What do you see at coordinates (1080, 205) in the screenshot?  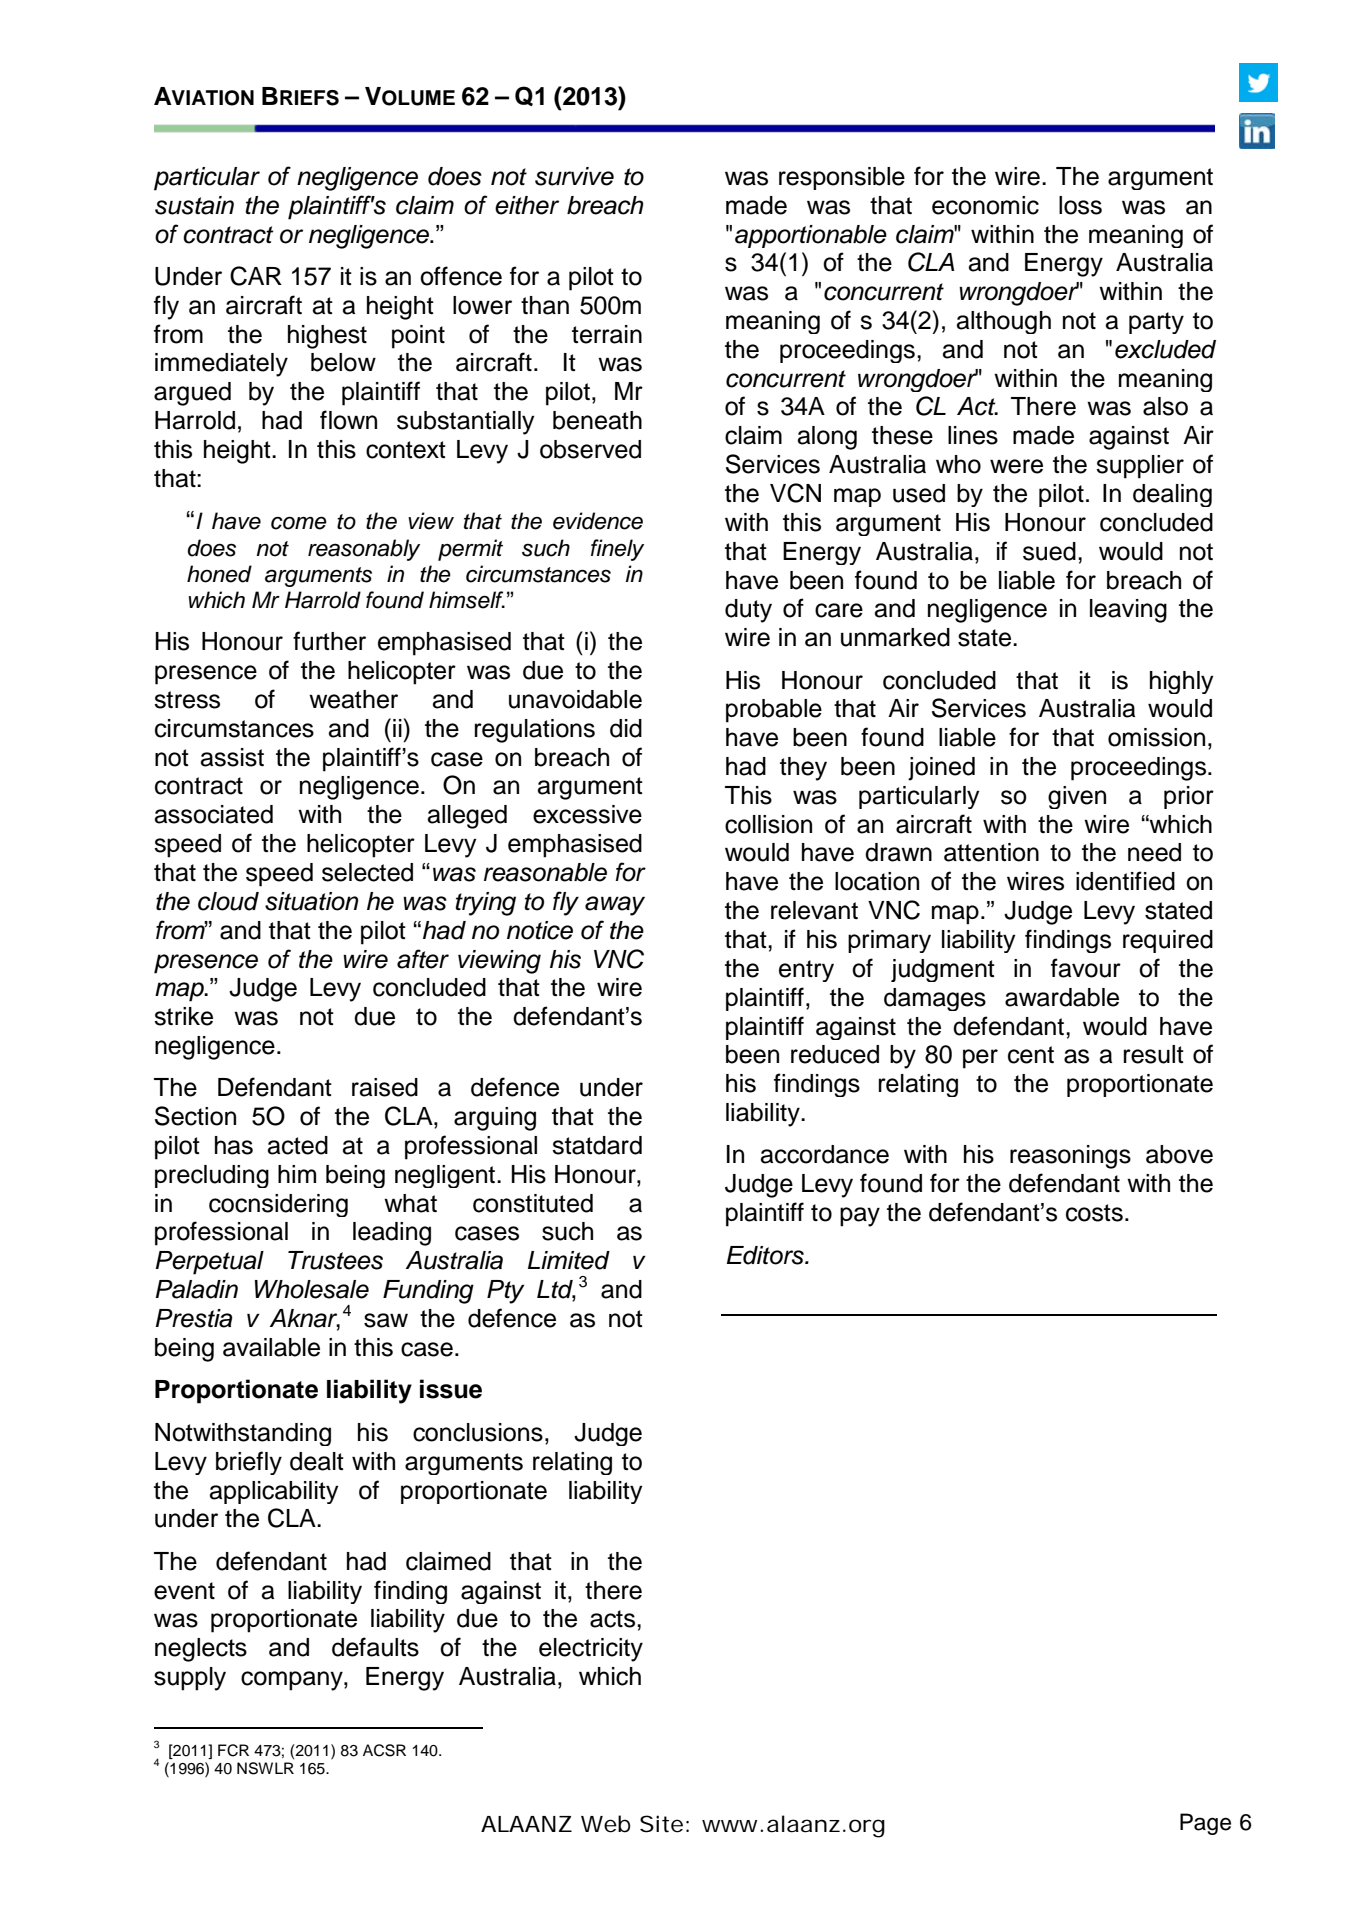 I see `loss` at bounding box center [1080, 205].
